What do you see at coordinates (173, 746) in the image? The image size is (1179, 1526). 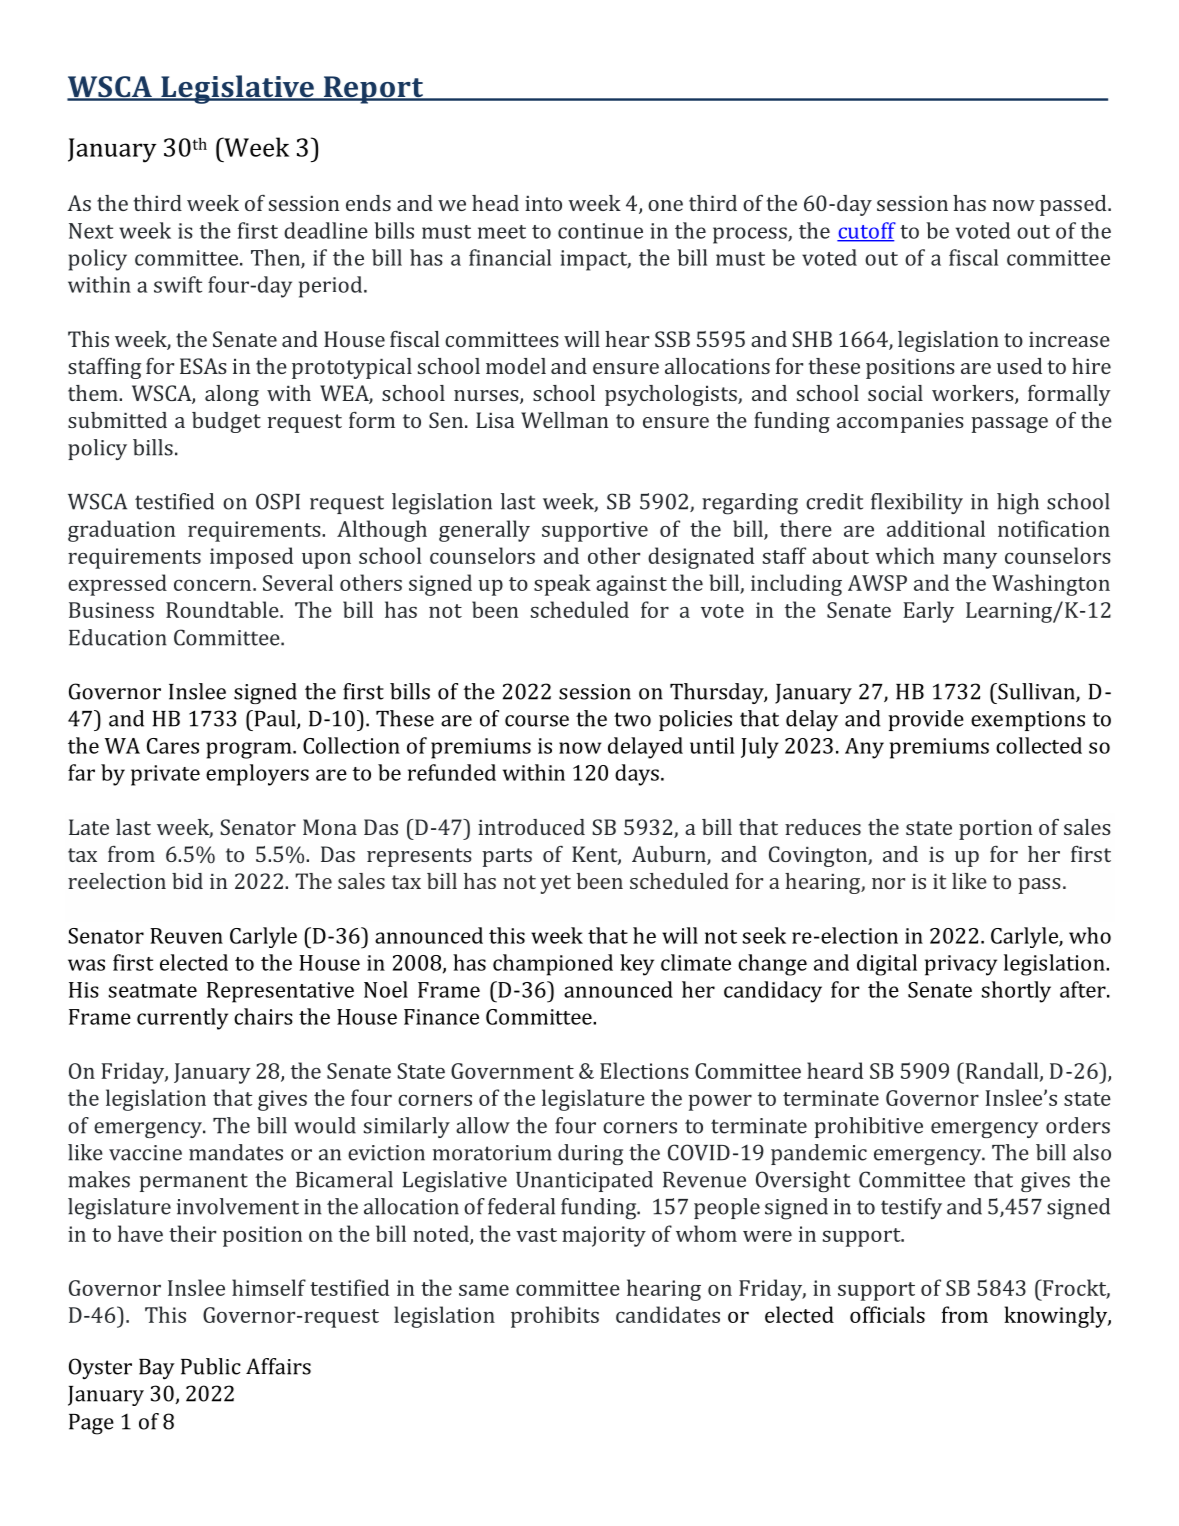 I see `Cares` at bounding box center [173, 746].
